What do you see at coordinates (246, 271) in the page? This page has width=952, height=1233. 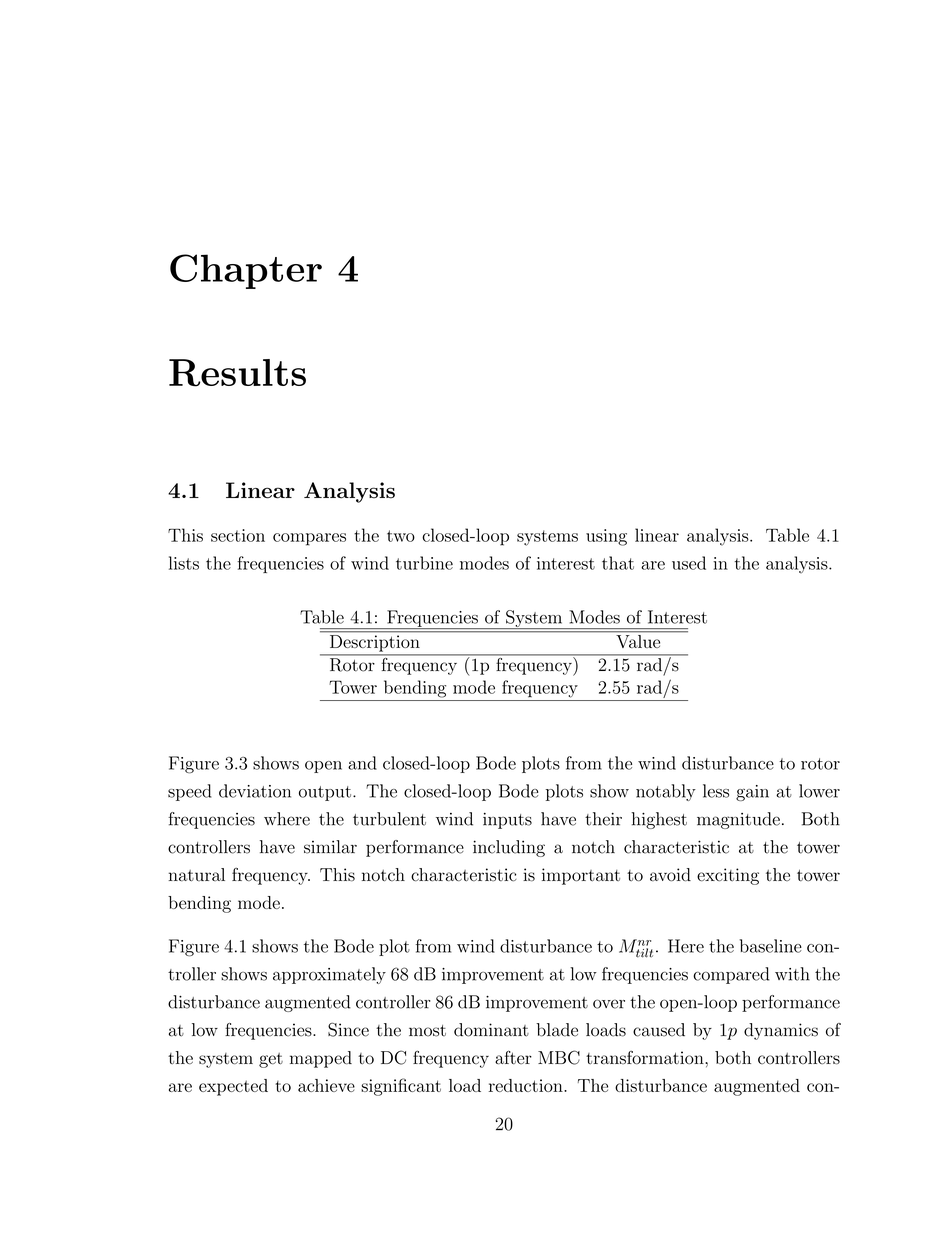 I see `Chapter` at bounding box center [246, 271].
